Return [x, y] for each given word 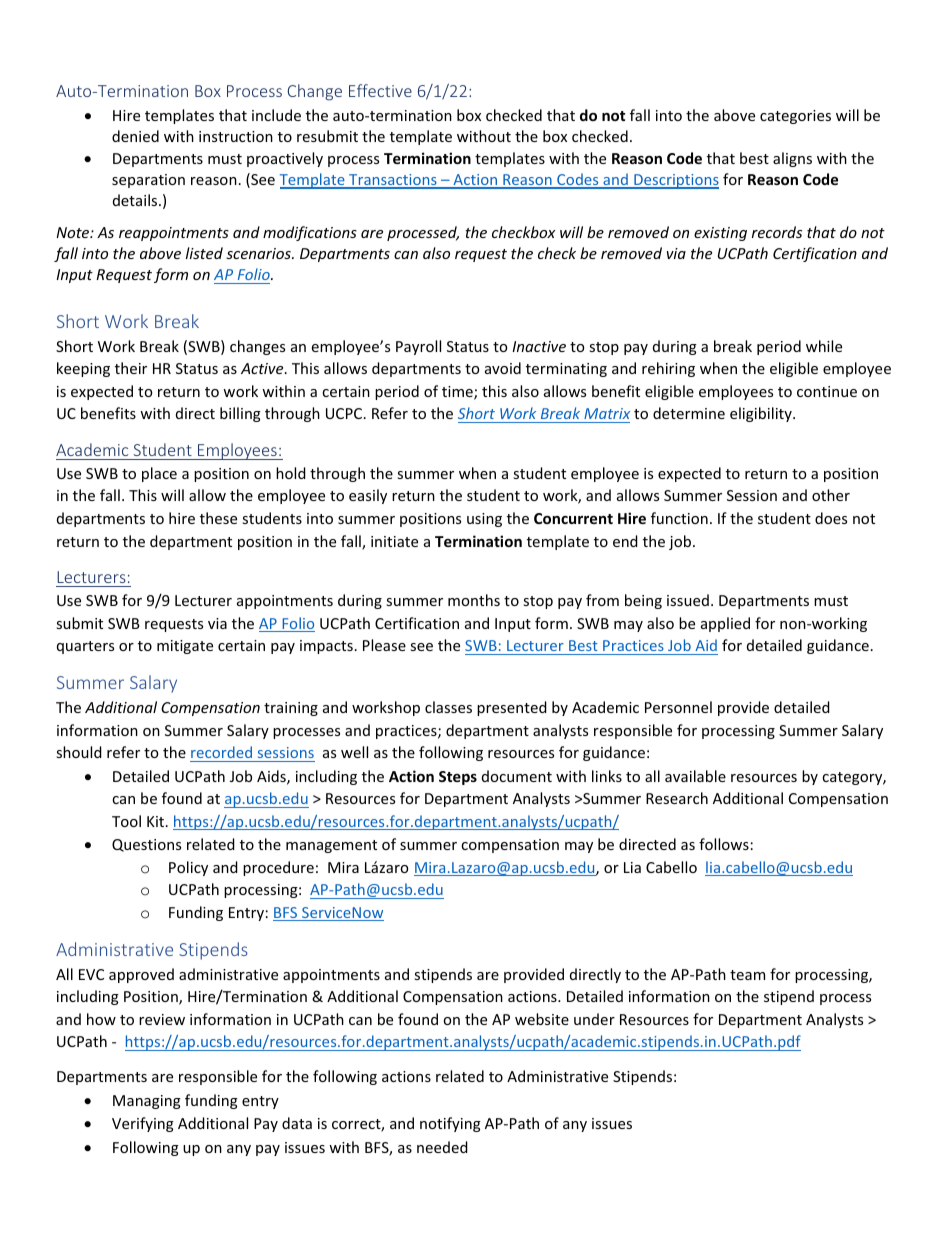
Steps [458, 778]
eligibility [762, 414]
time [458, 393]
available [695, 776]
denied [135, 136]
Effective [380, 90]
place [159, 474]
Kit [157, 821]
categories [795, 117]
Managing [147, 1102]
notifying [450, 1124]
